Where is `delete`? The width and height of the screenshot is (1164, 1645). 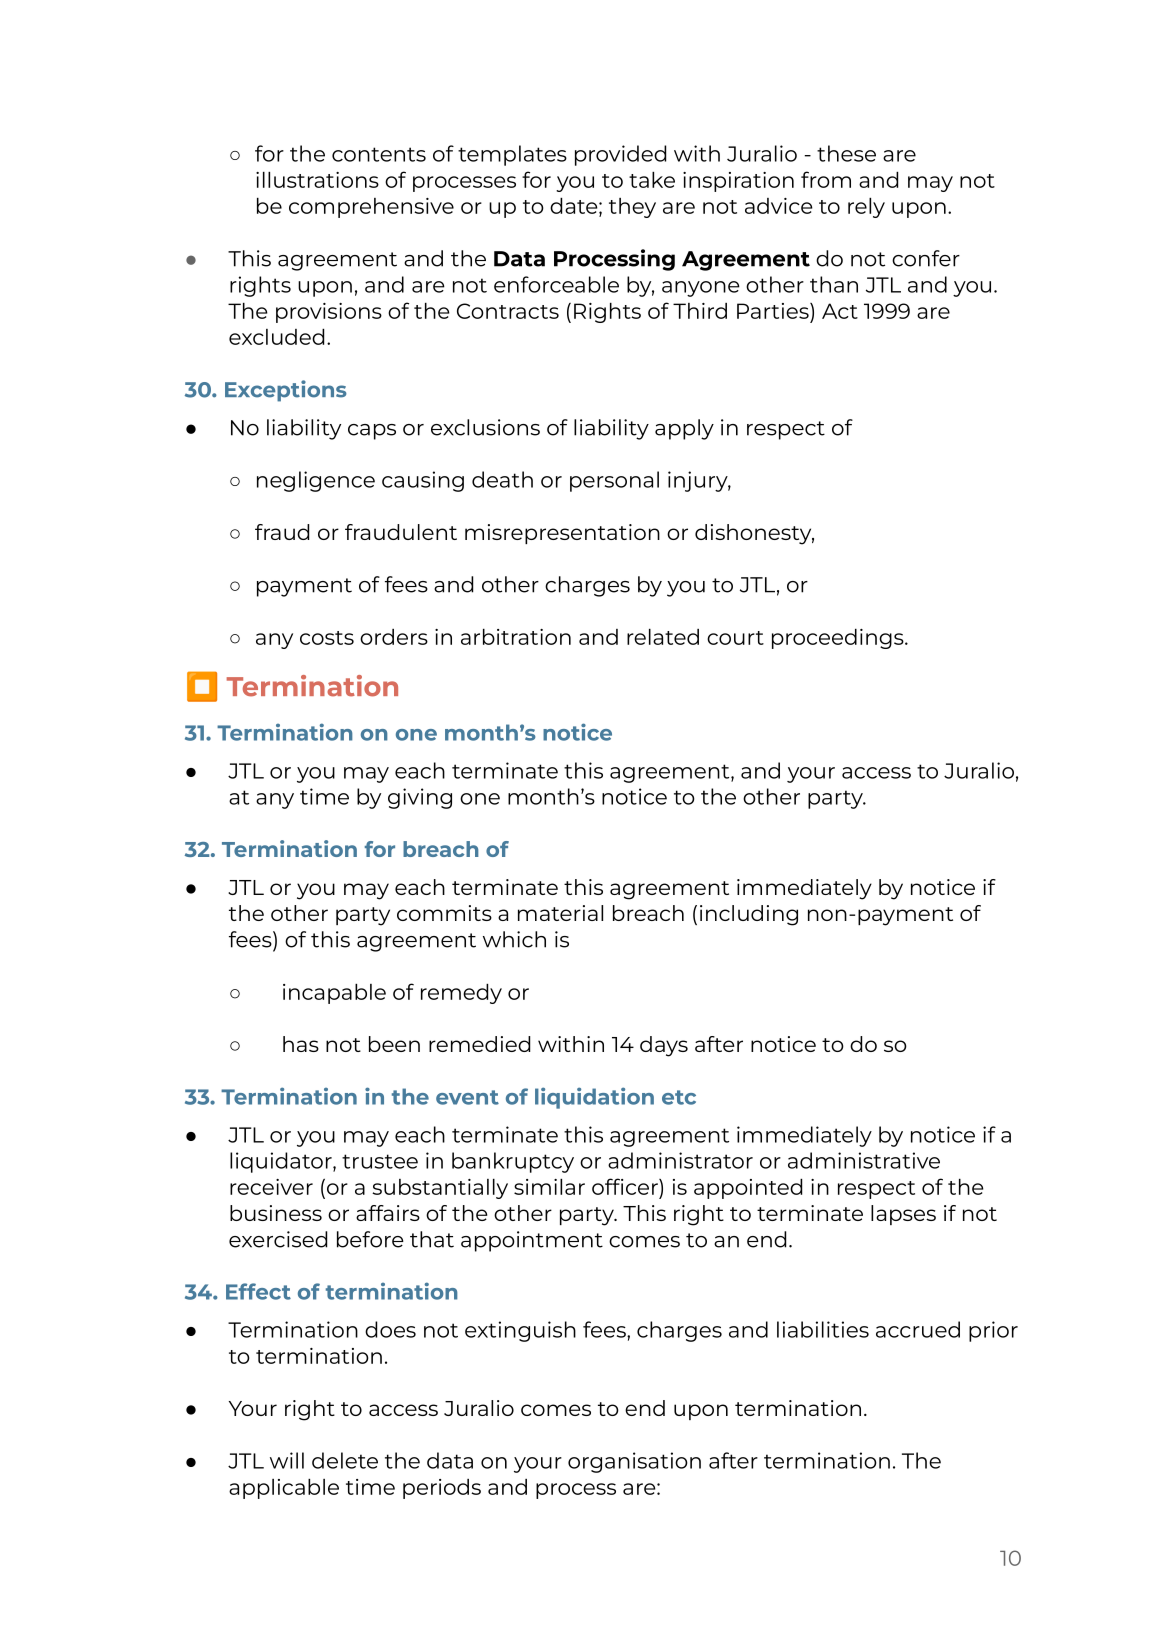 delete is located at coordinates (345, 1460).
